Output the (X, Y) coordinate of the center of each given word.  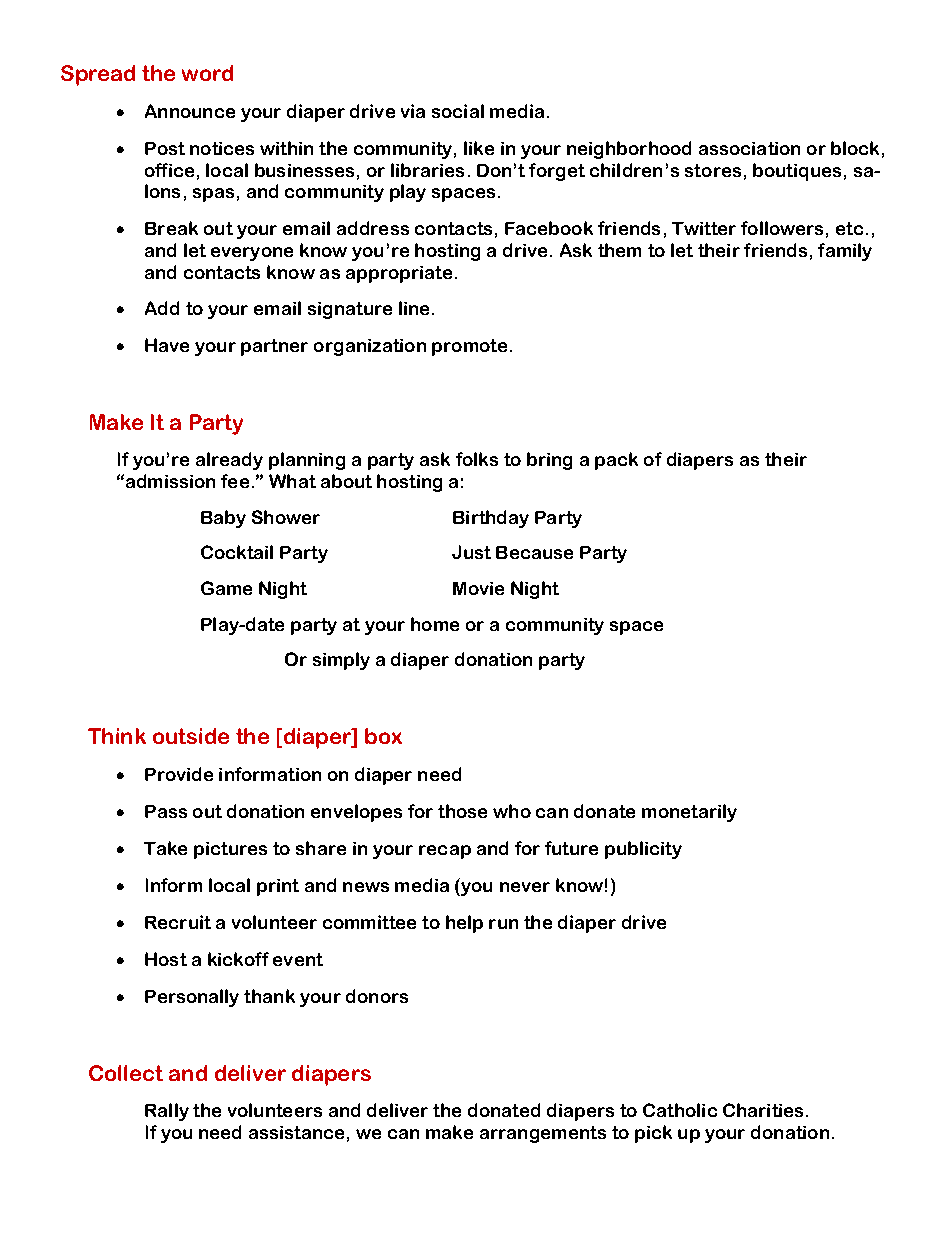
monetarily (689, 813)
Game (226, 588)
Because (534, 552)
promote (469, 347)
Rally (167, 1112)
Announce (190, 111)
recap (445, 852)
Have (167, 345)
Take (165, 848)
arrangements (543, 1134)
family (845, 252)
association (749, 148)
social (458, 111)
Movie (478, 588)
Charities (763, 1110)
